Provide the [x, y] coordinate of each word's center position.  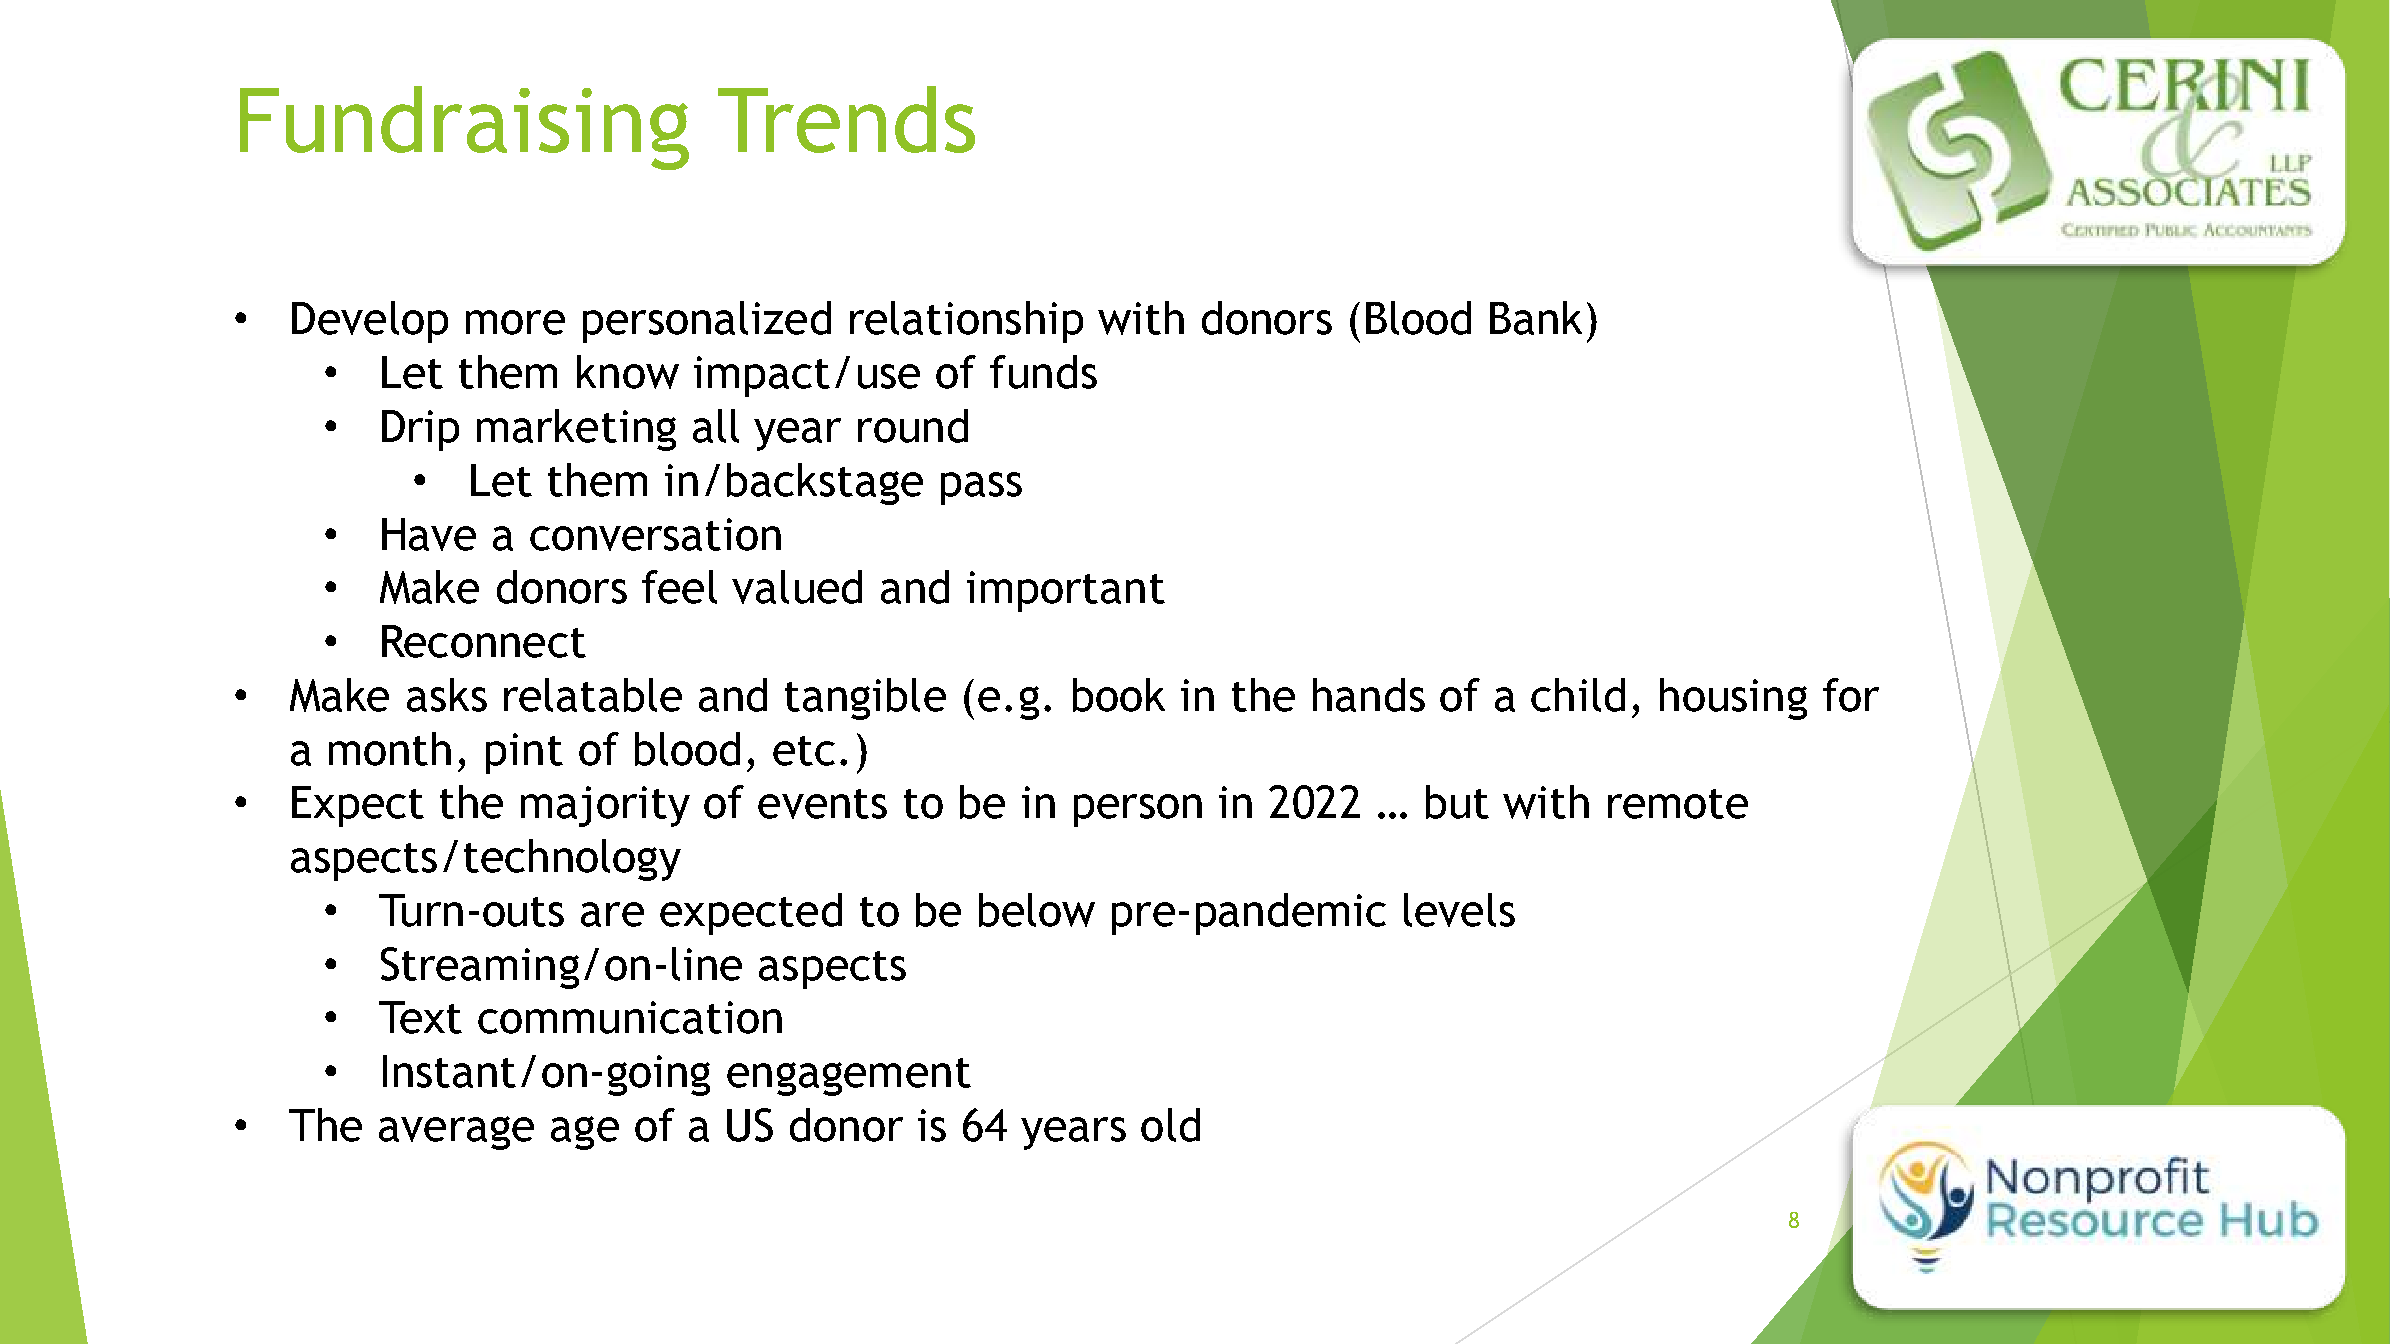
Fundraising [464, 128]
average [456, 1133]
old [1170, 1125]
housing [1733, 699]
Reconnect [484, 641]
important [1066, 591]
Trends [846, 119]
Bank [1536, 318]
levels [1459, 910]
